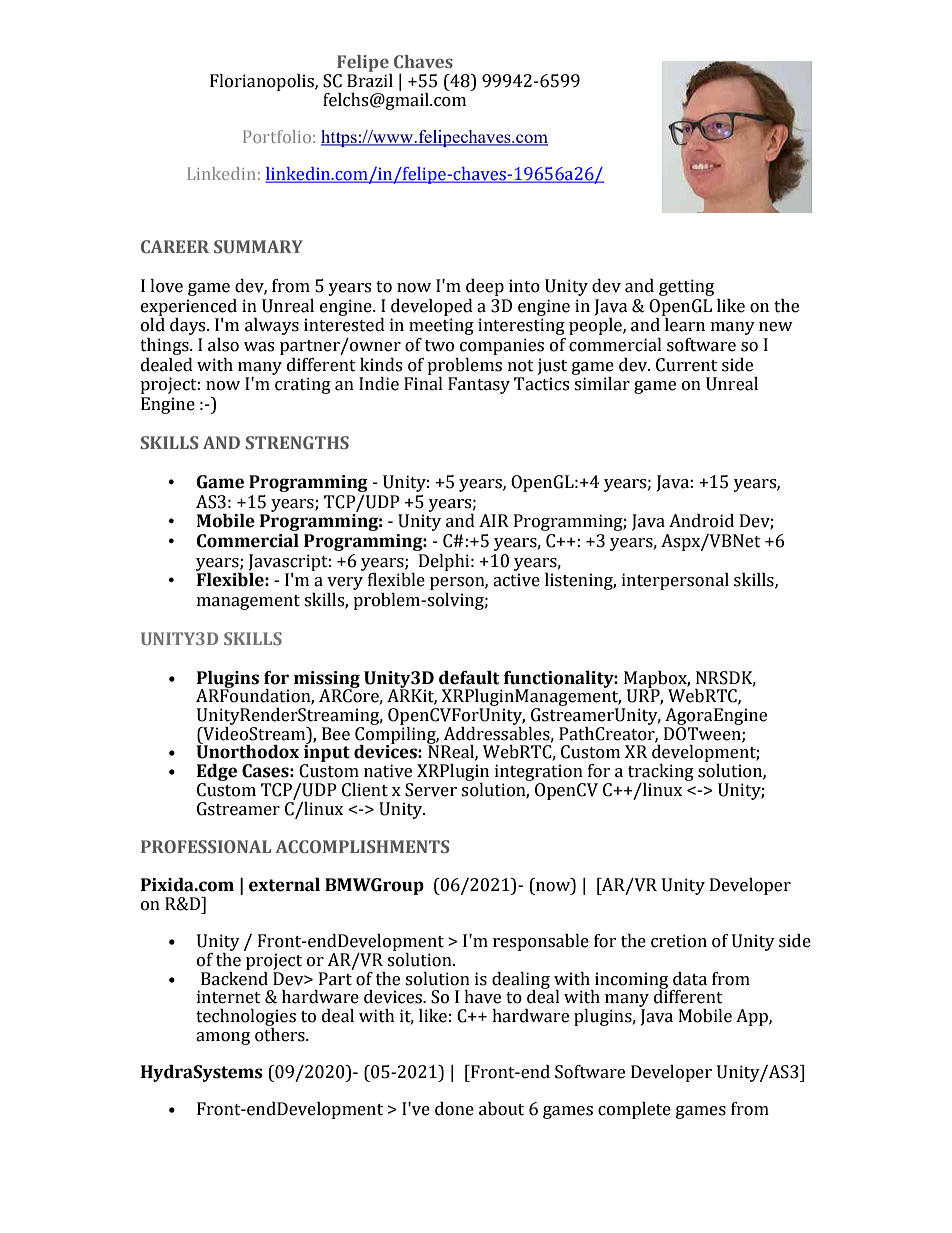 The height and width of the page is (1233, 952). I want to click on getting, so click(686, 287).
